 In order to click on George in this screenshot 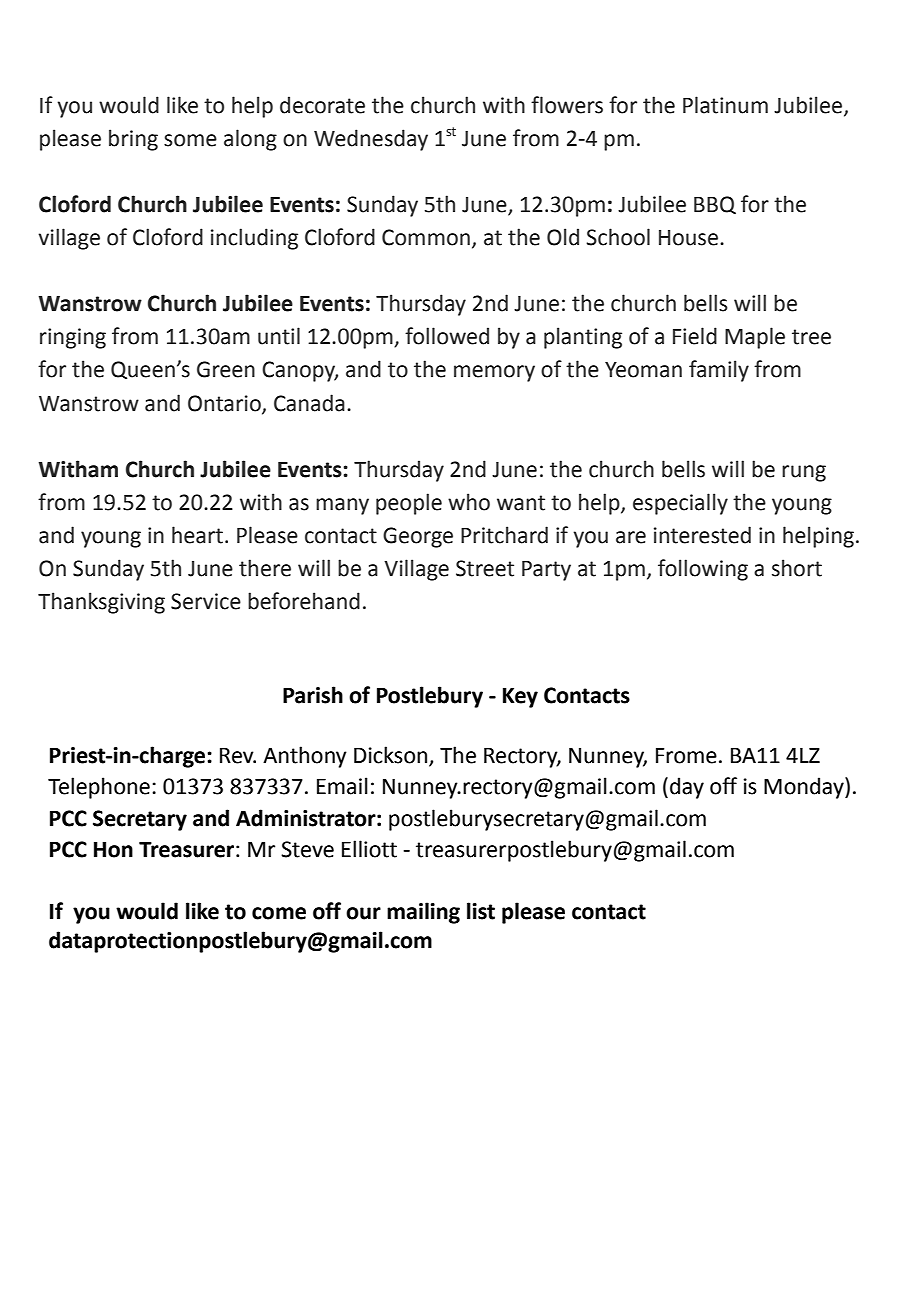, I will do `click(418, 537)`.
